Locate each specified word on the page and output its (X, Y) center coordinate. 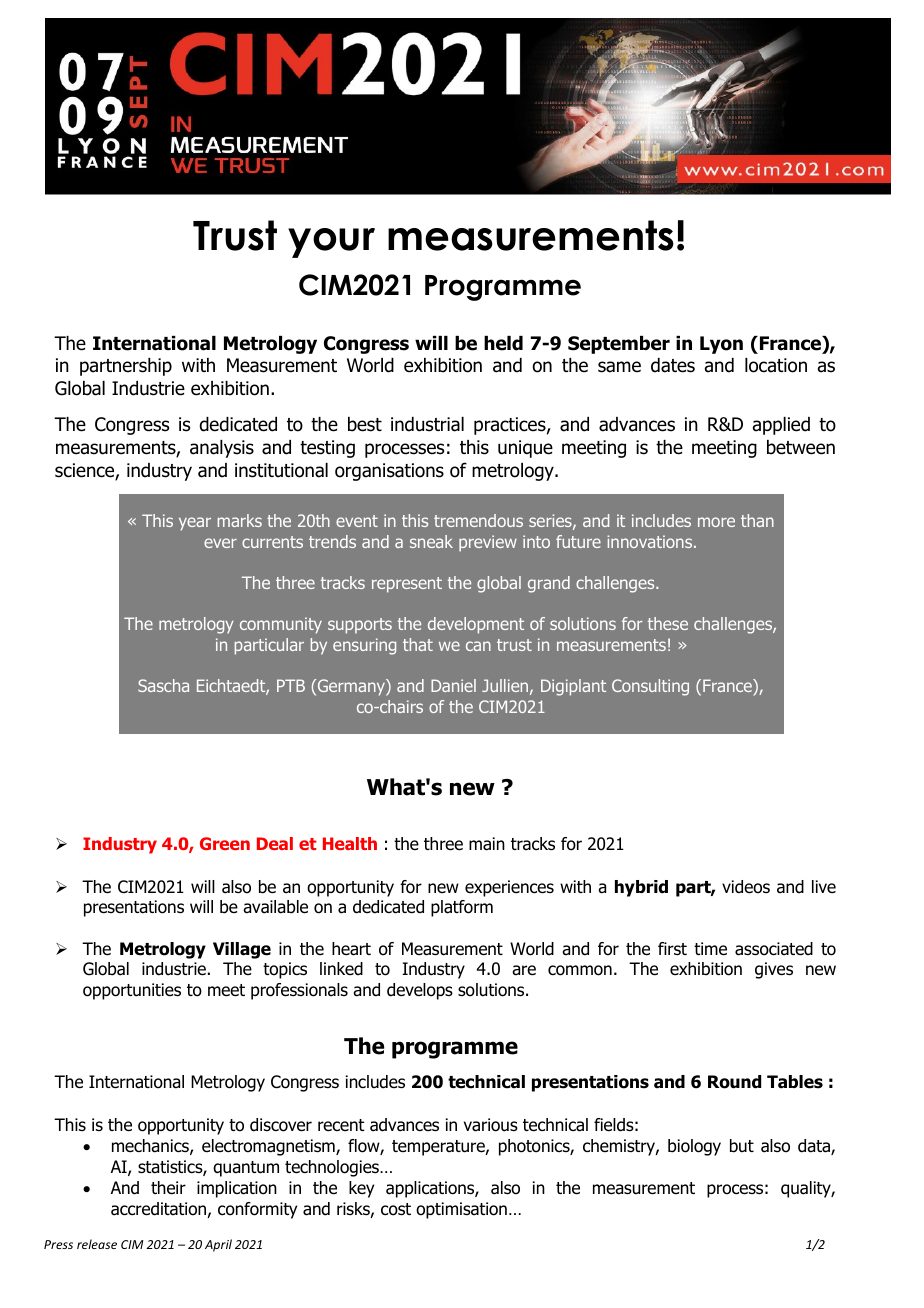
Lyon (721, 345)
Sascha (163, 685)
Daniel (453, 685)
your (331, 243)
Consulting (650, 687)
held (503, 343)
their (168, 1188)
